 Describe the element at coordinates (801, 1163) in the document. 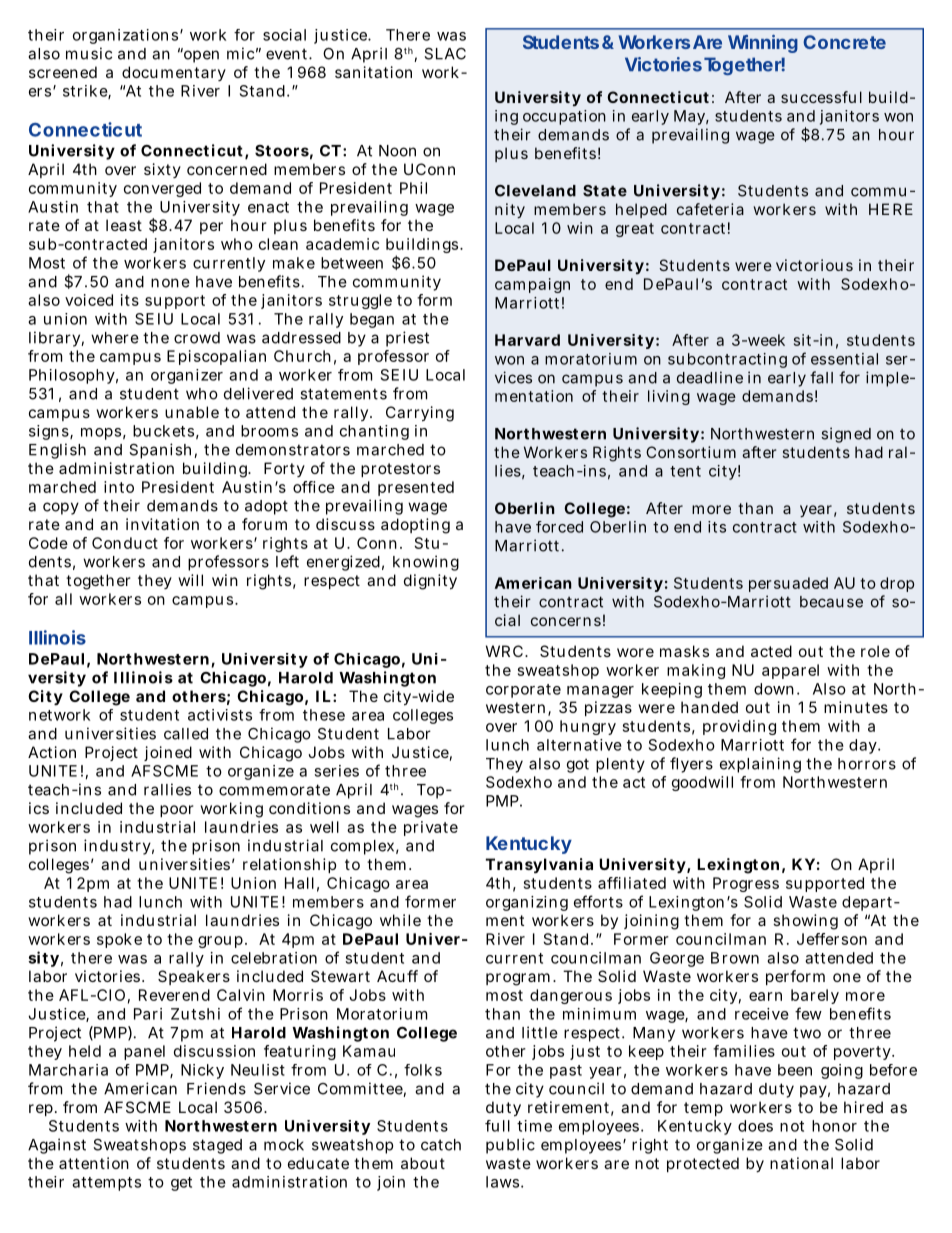

I see `national` at that location.
